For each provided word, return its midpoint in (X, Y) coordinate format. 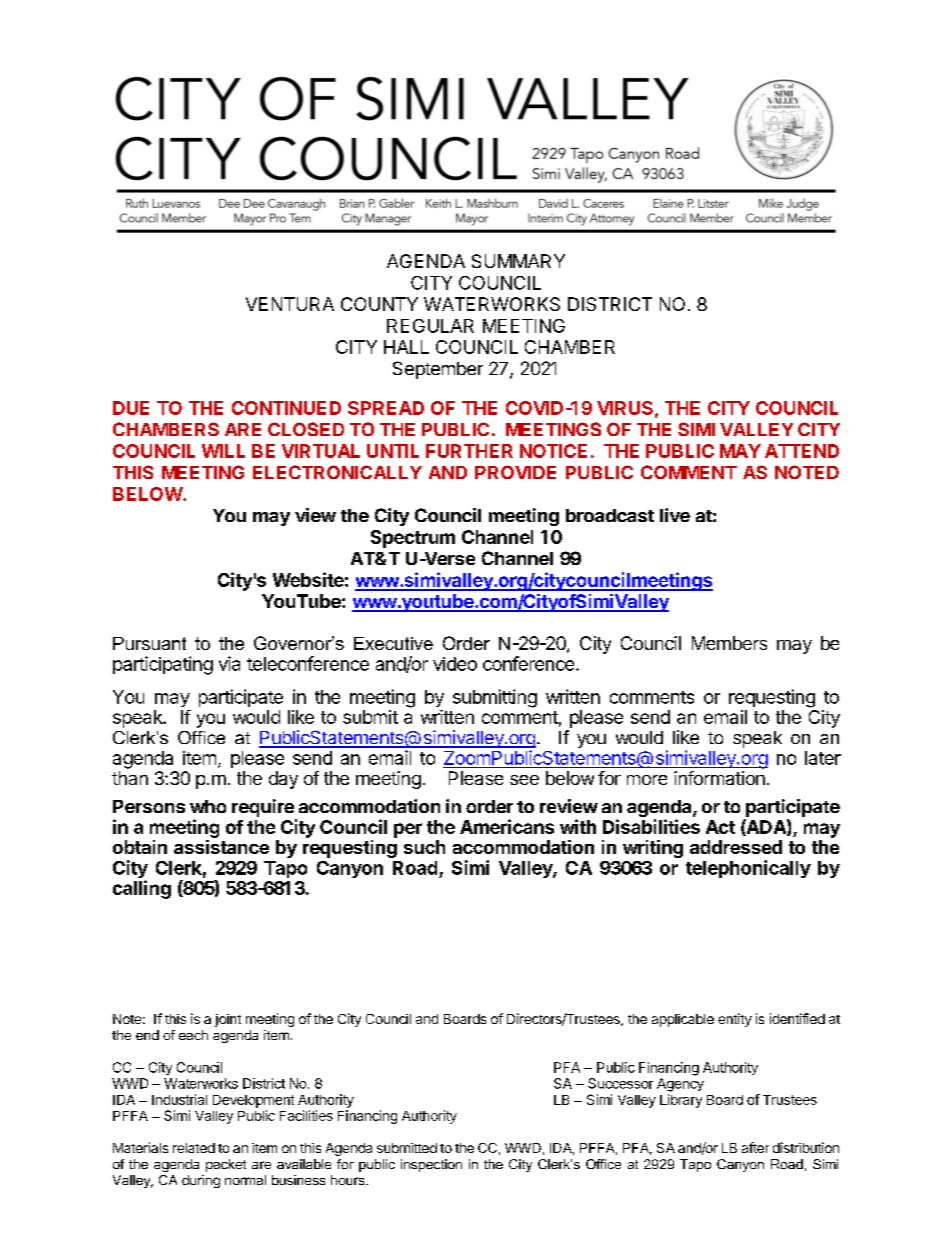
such (424, 847)
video (455, 664)
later (823, 758)
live (675, 515)
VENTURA (290, 304)
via (229, 663)
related (194, 1148)
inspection (431, 1165)
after (755, 1147)
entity (735, 1020)
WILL (223, 451)
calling (142, 889)
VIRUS (625, 408)
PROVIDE (515, 472)
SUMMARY (518, 261)
